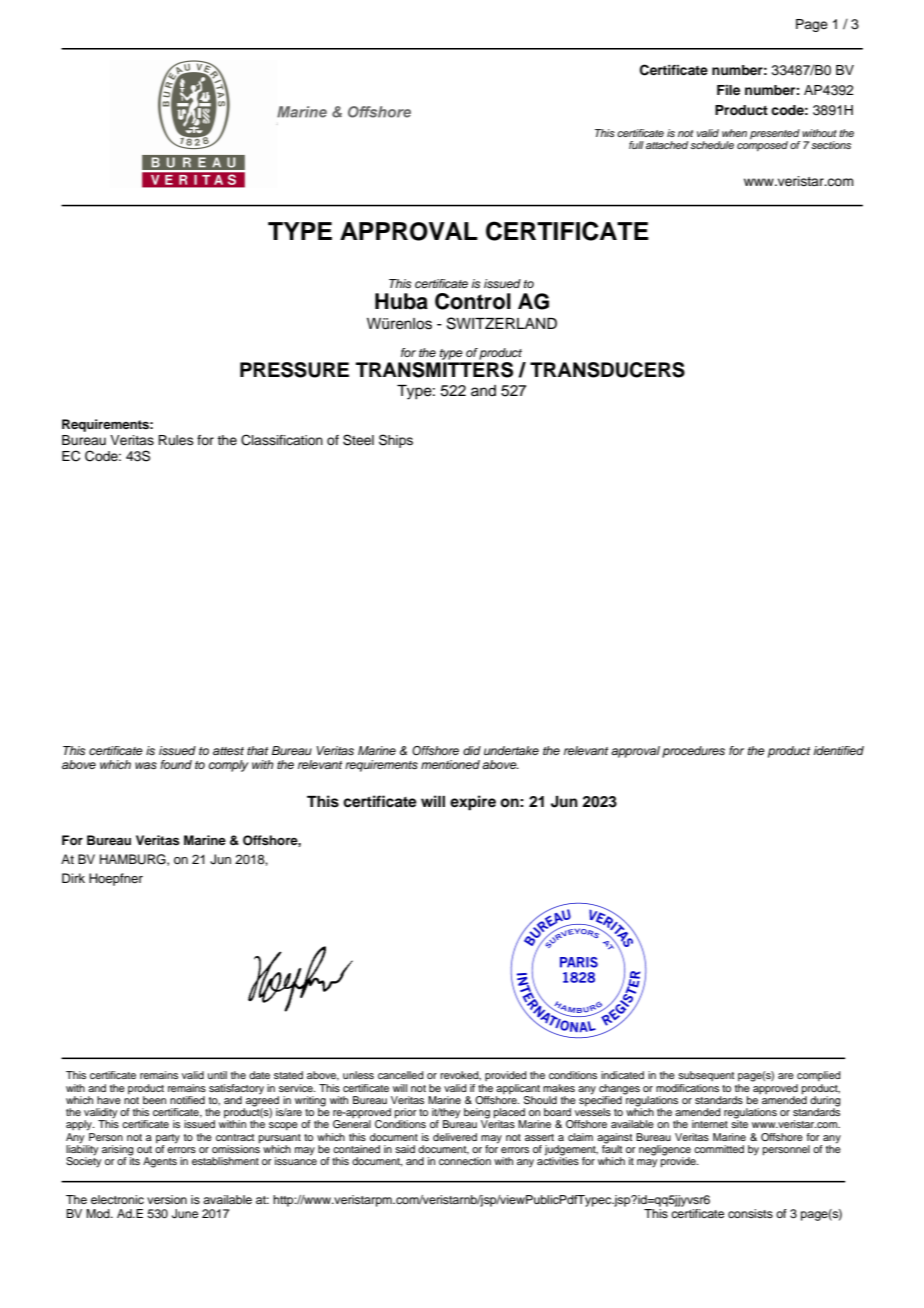  Describe the element at coordinates (693, 752) in the document. I see `procedures` at that location.
